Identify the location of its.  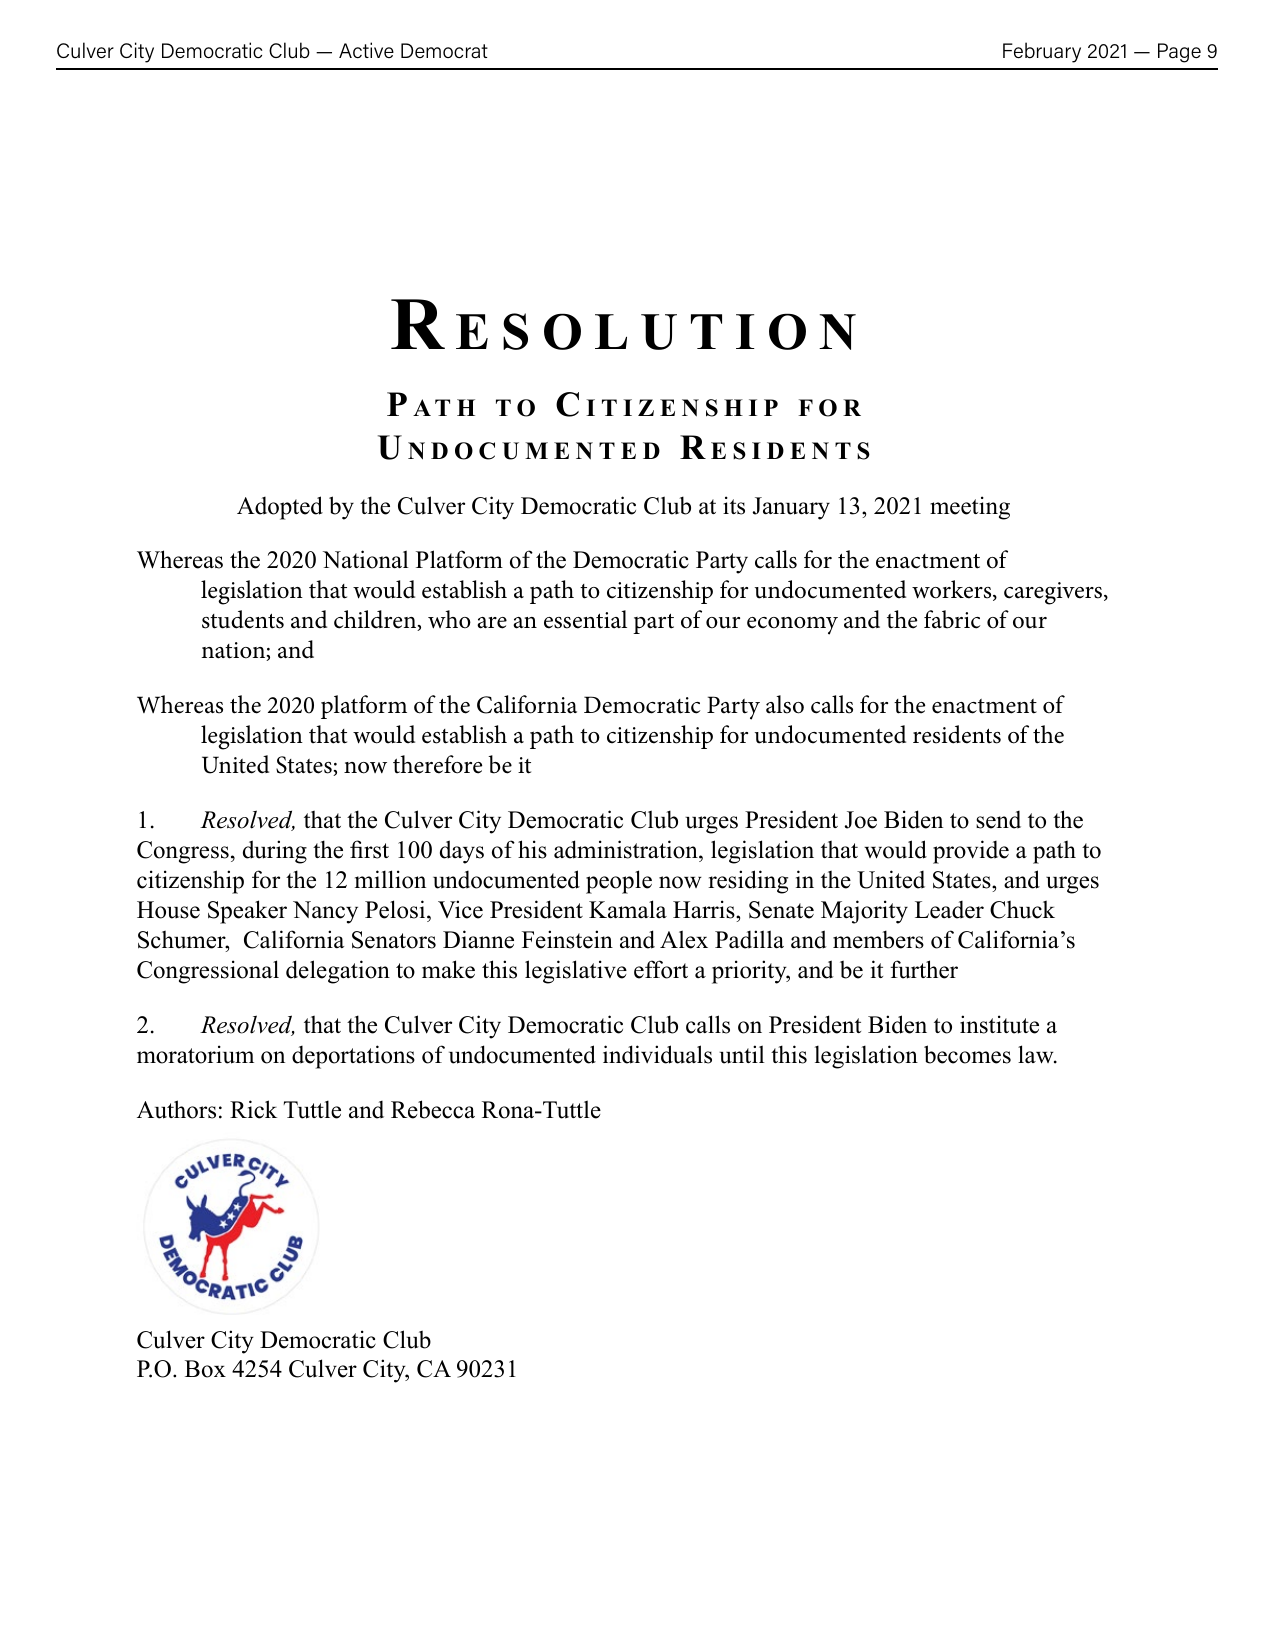
(734, 505).
